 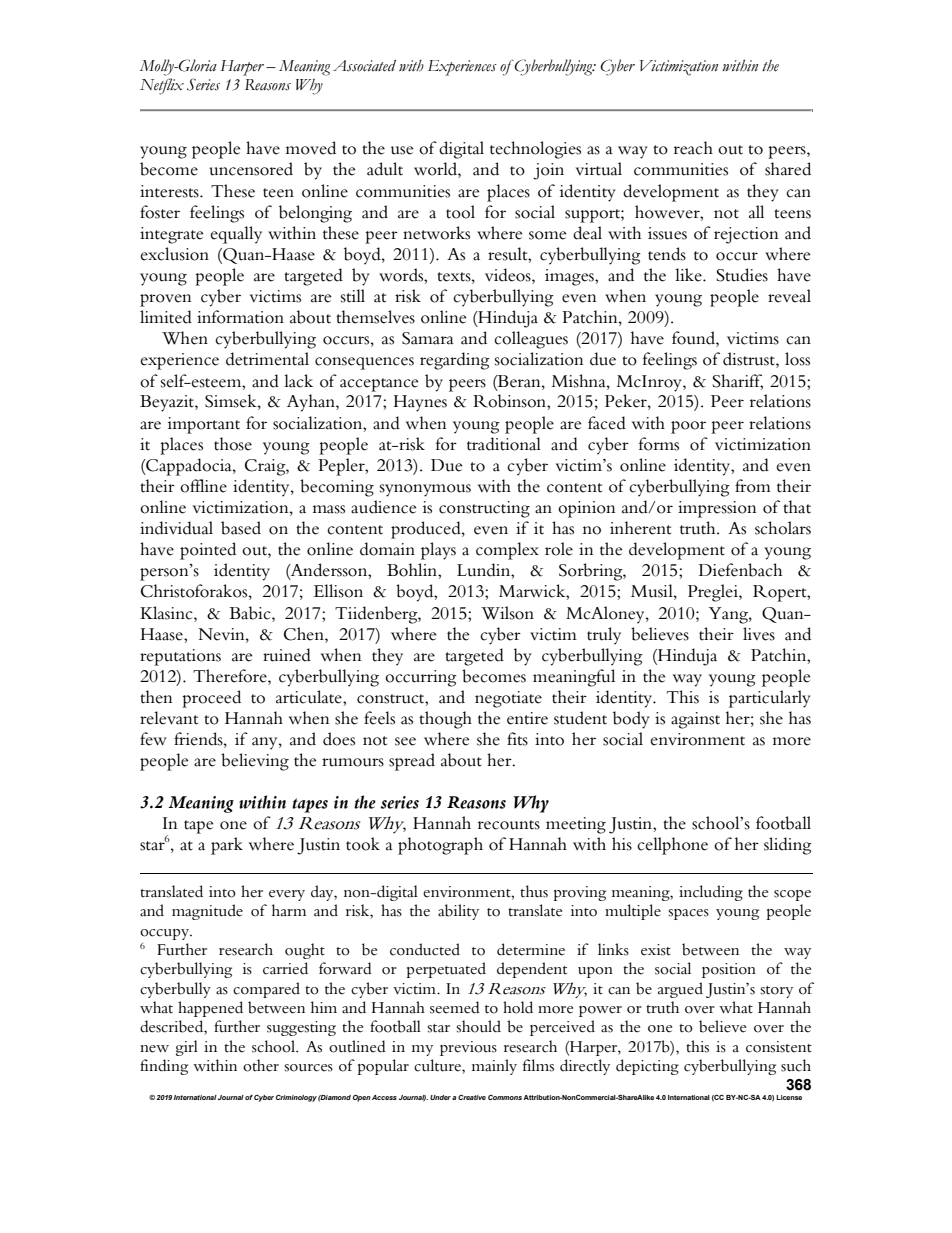 I want to click on technologies, so click(x=535, y=150).
